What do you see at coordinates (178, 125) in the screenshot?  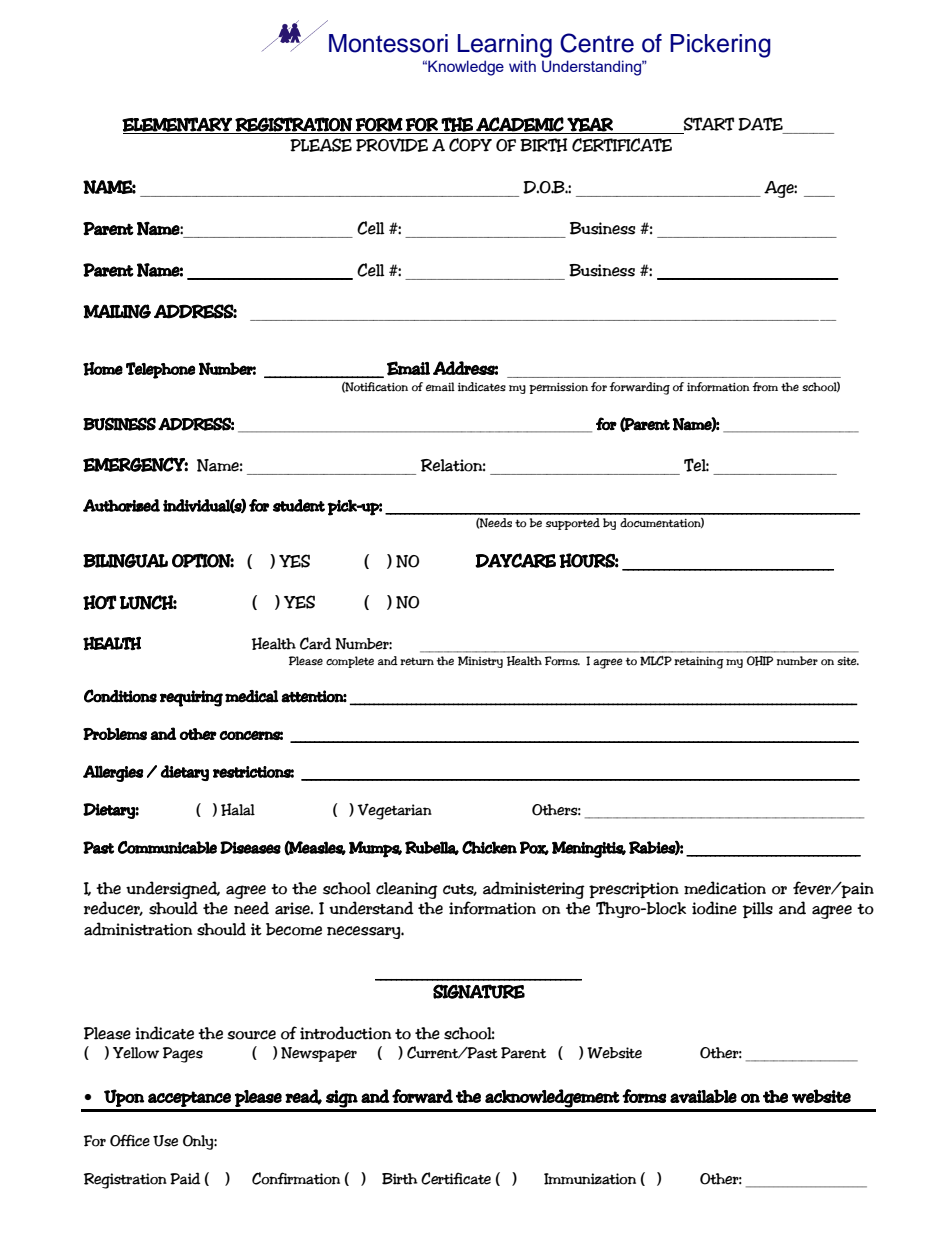 I see `ELEMENTARY` at bounding box center [178, 125].
